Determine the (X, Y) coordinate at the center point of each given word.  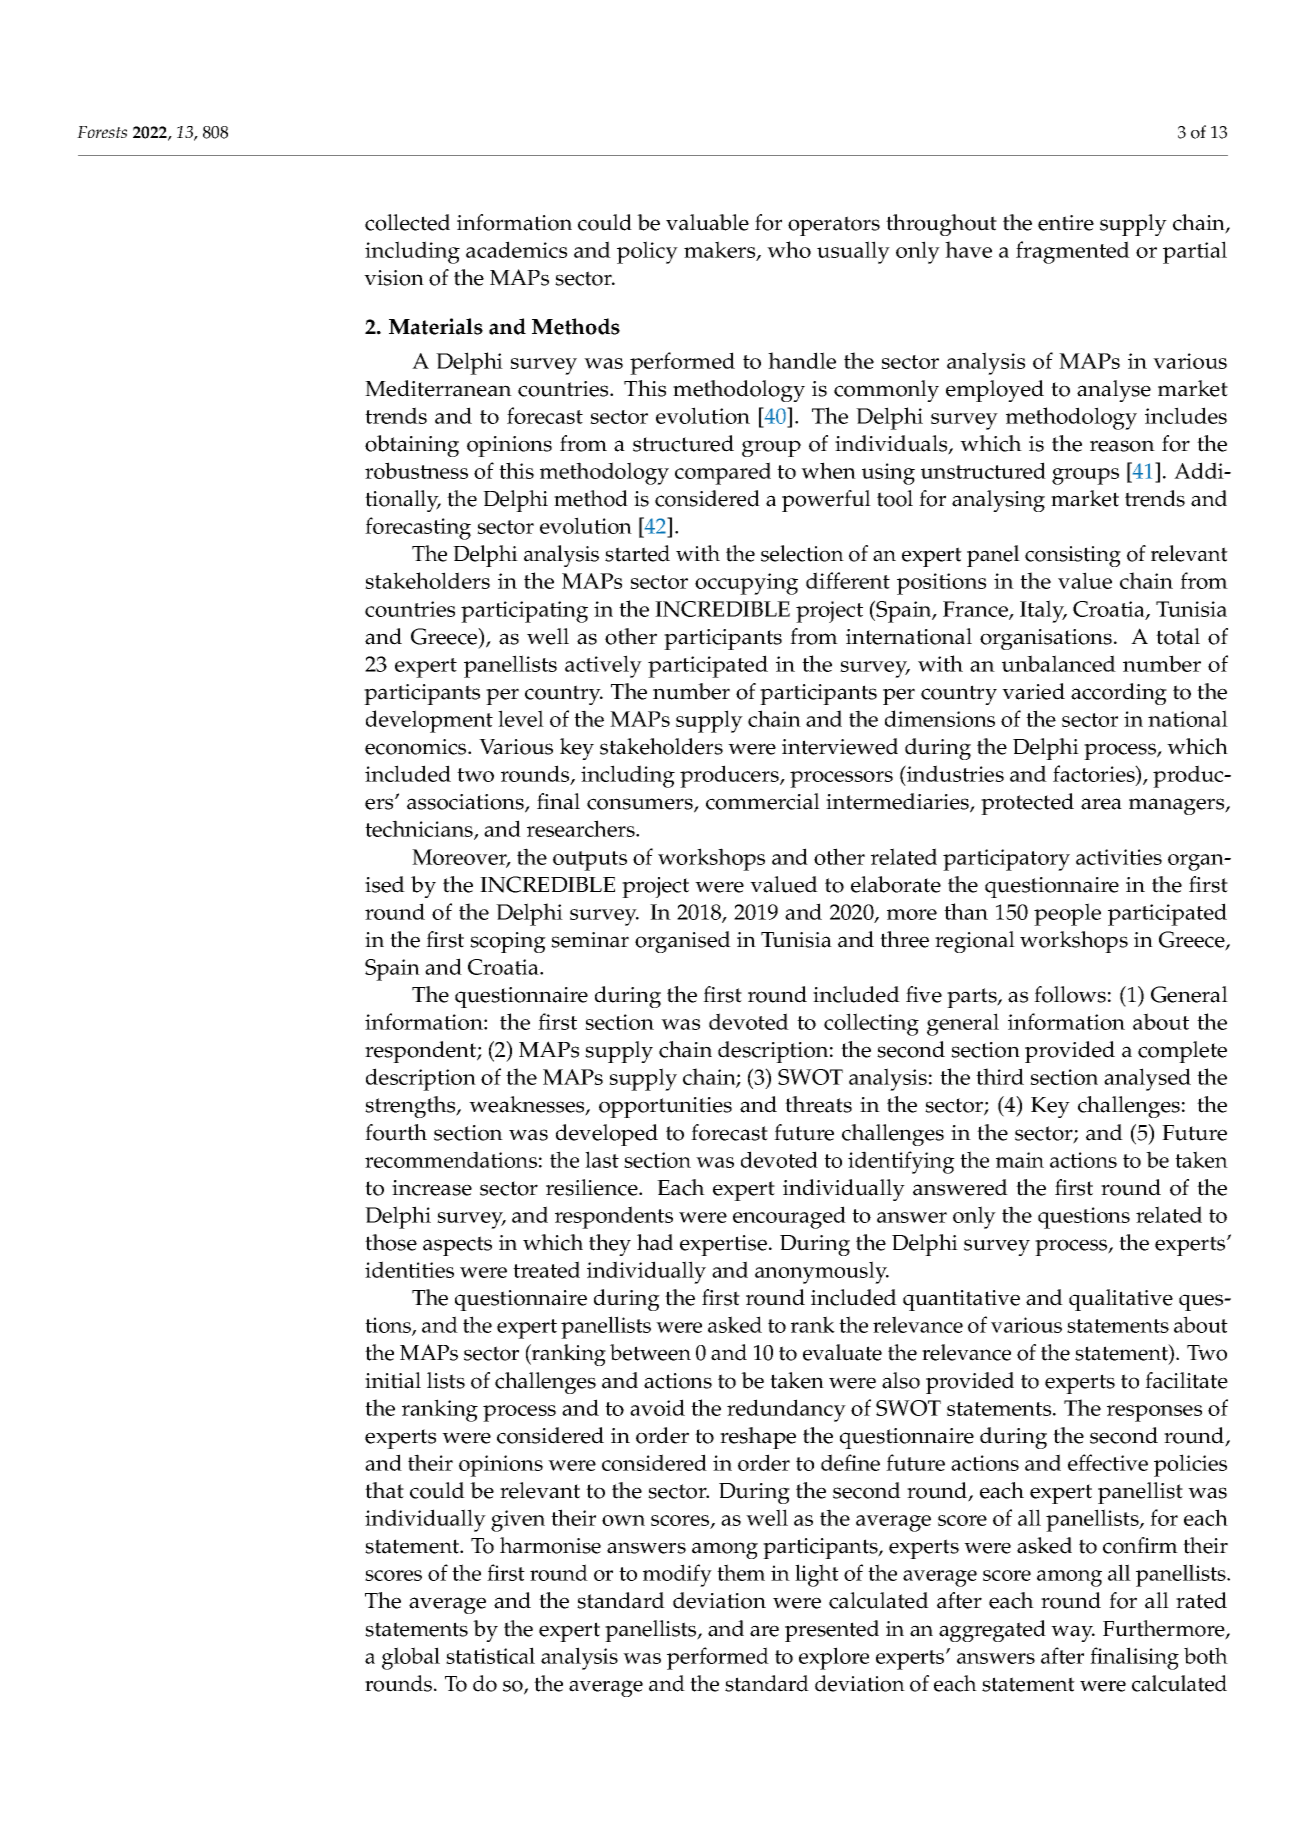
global (411, 1658)
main (1020, 1160)
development (429, 721)
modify (677, 1575)
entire (1066, 223)
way (1073, 1633)
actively (603, 666)
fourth (396, 1132)
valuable (707, 222)
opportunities (665, 1107)
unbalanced (1059, 663)
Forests (102, 132)
